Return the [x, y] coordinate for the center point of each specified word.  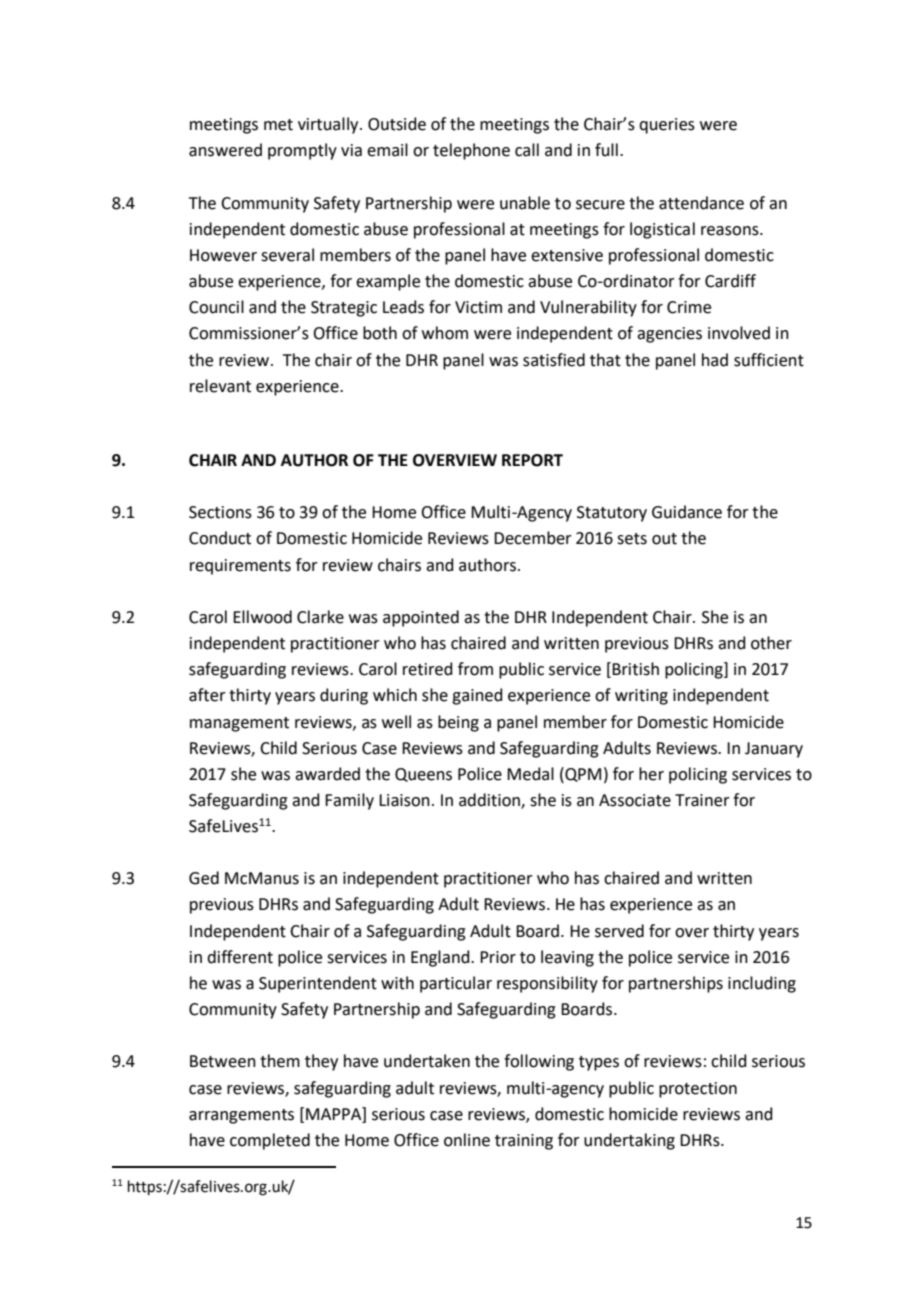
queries [667, 126]
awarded [327, 774]
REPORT [532, 460]
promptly [302, 151]
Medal [530, 774]
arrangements [241, 1116]
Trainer [702, 800]
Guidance [687, 512]
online [467, 1140]
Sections [220, 512]
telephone [471, 151]
